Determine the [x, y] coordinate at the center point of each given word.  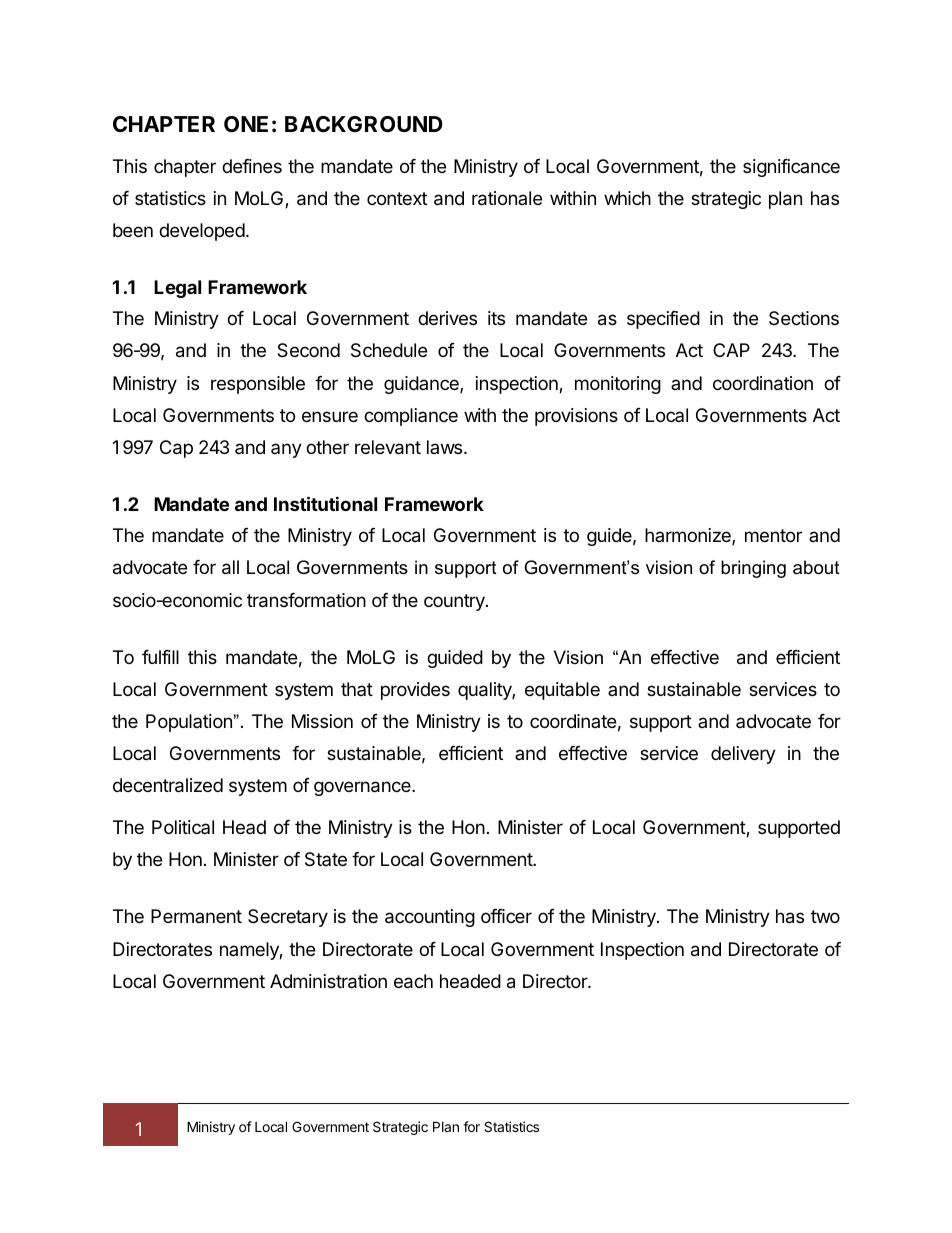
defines [252, 166]
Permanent [196, 916]
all [230, 567]
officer [506, 916]
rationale [507, 198]
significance [791, 168]
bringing [753, 569]
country [455, 602]
